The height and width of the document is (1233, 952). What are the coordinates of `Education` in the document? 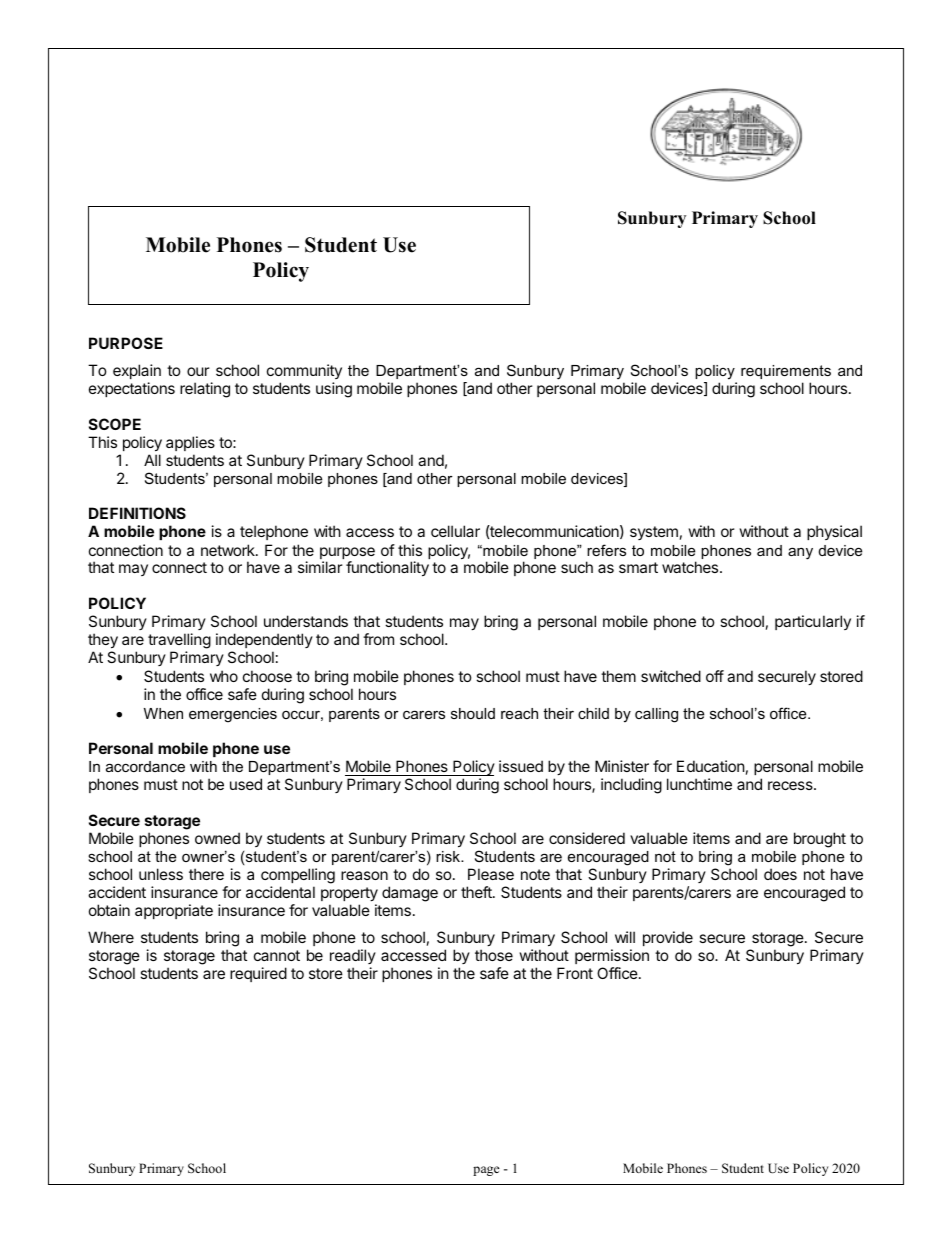 It's located at (711, 766).
